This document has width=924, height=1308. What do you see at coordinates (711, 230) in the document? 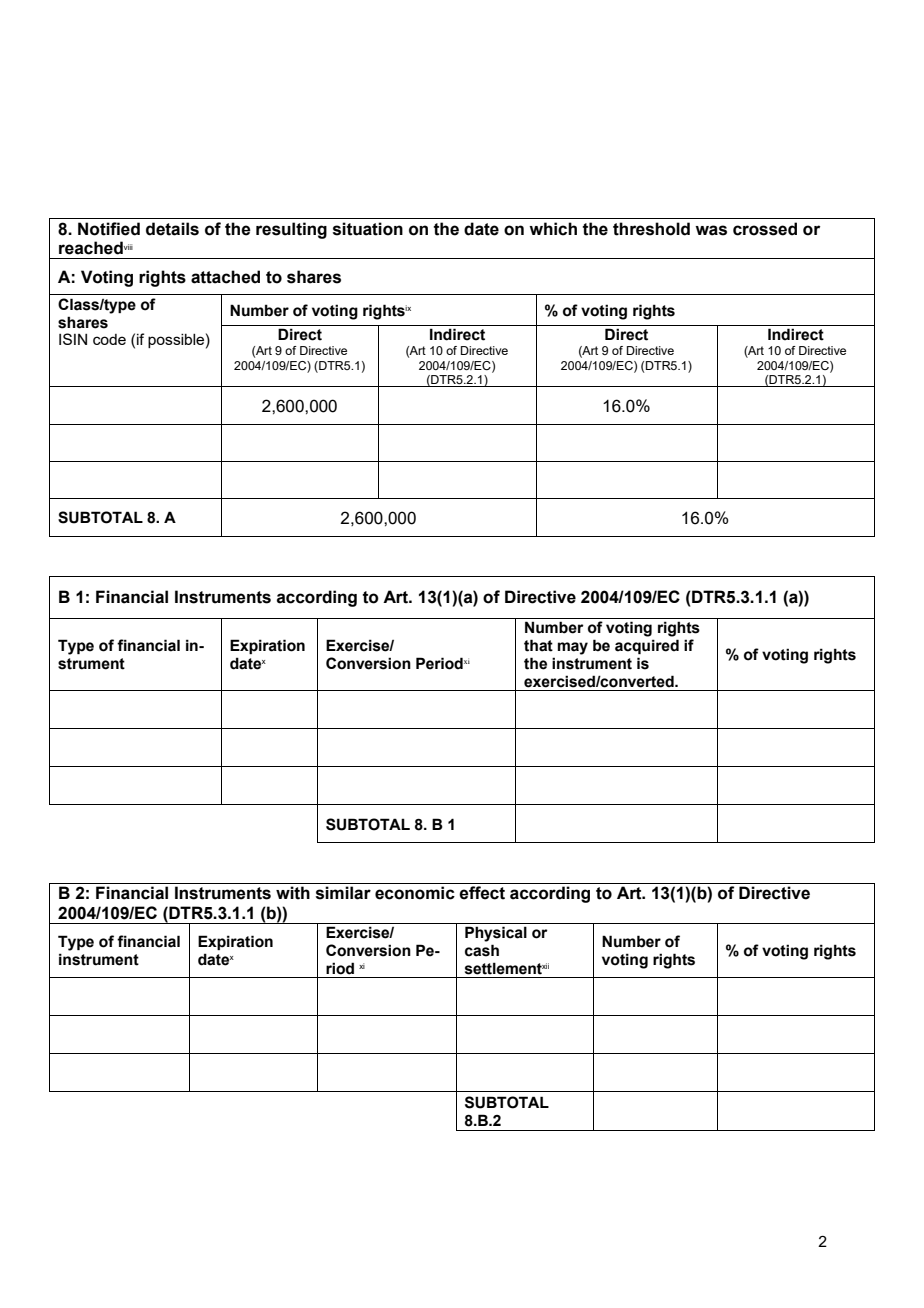
I see `was` at bounding box center [711, 230].
